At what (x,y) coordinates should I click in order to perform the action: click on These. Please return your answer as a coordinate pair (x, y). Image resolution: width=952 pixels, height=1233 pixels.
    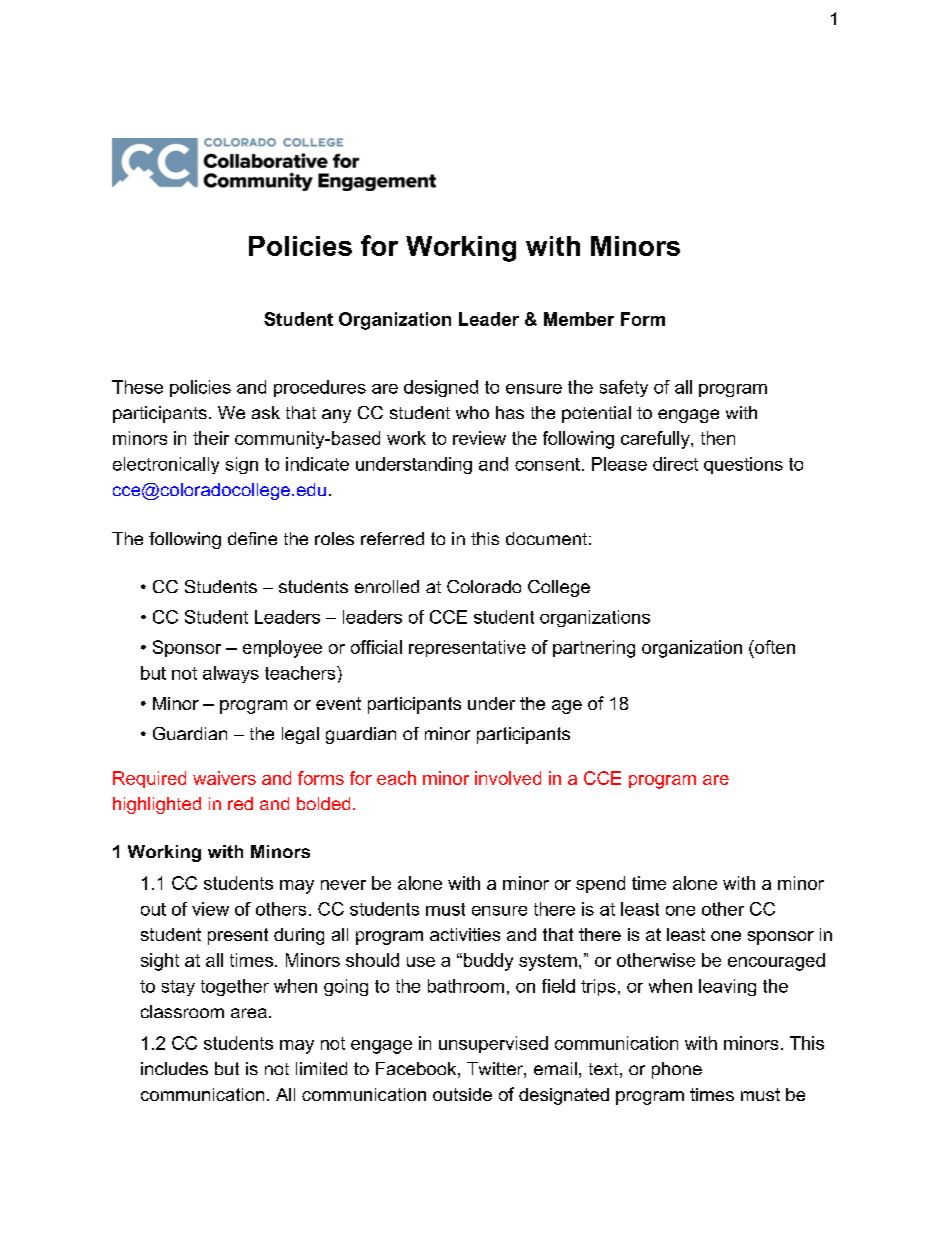
    Looking at the image, I should click on (137, 387).
